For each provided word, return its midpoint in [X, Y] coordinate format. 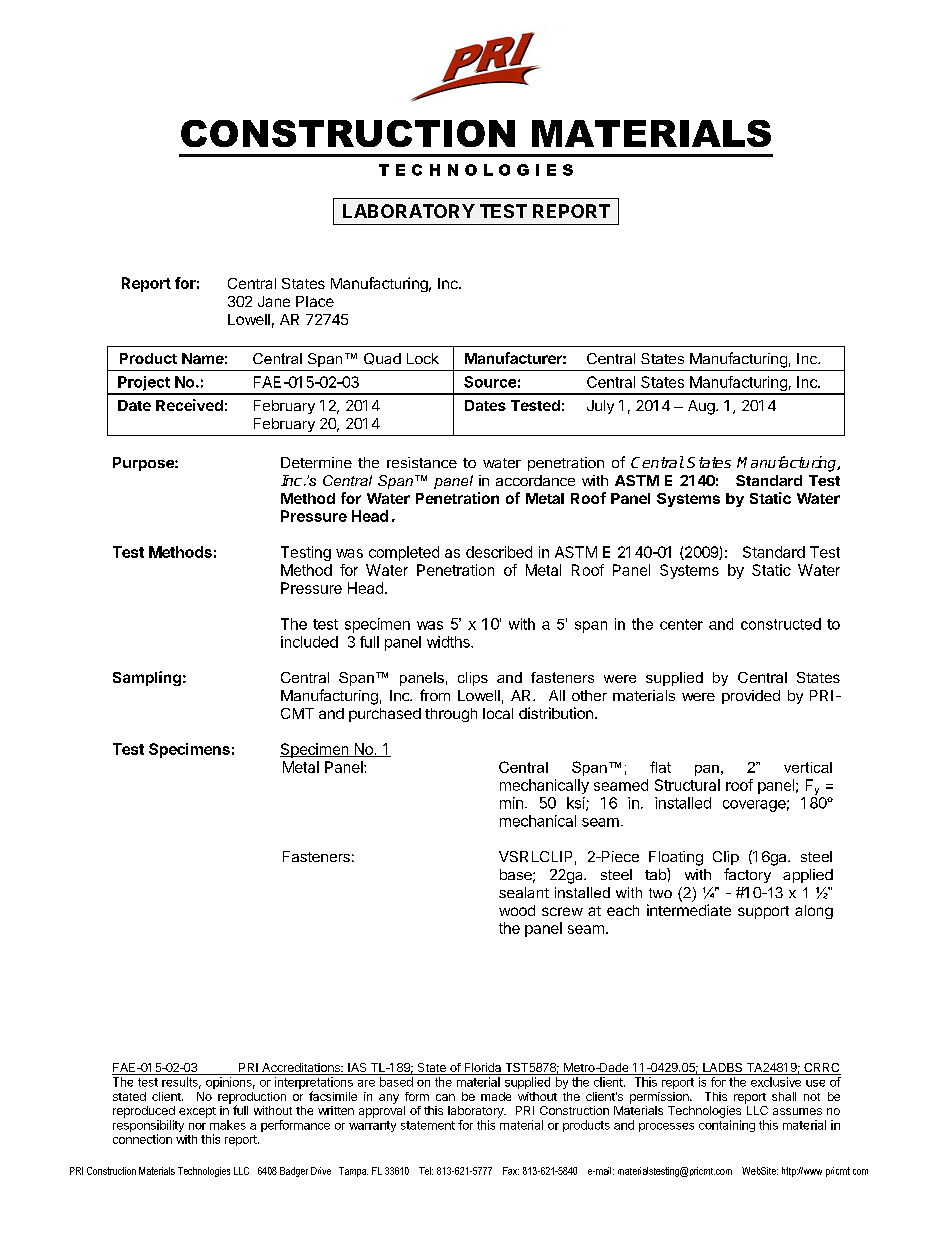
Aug [702, 407]
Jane [274, 301]
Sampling [147, 678]
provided [751, 697]
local [498, 713]
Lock [423, 358]
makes [228, 1125]
